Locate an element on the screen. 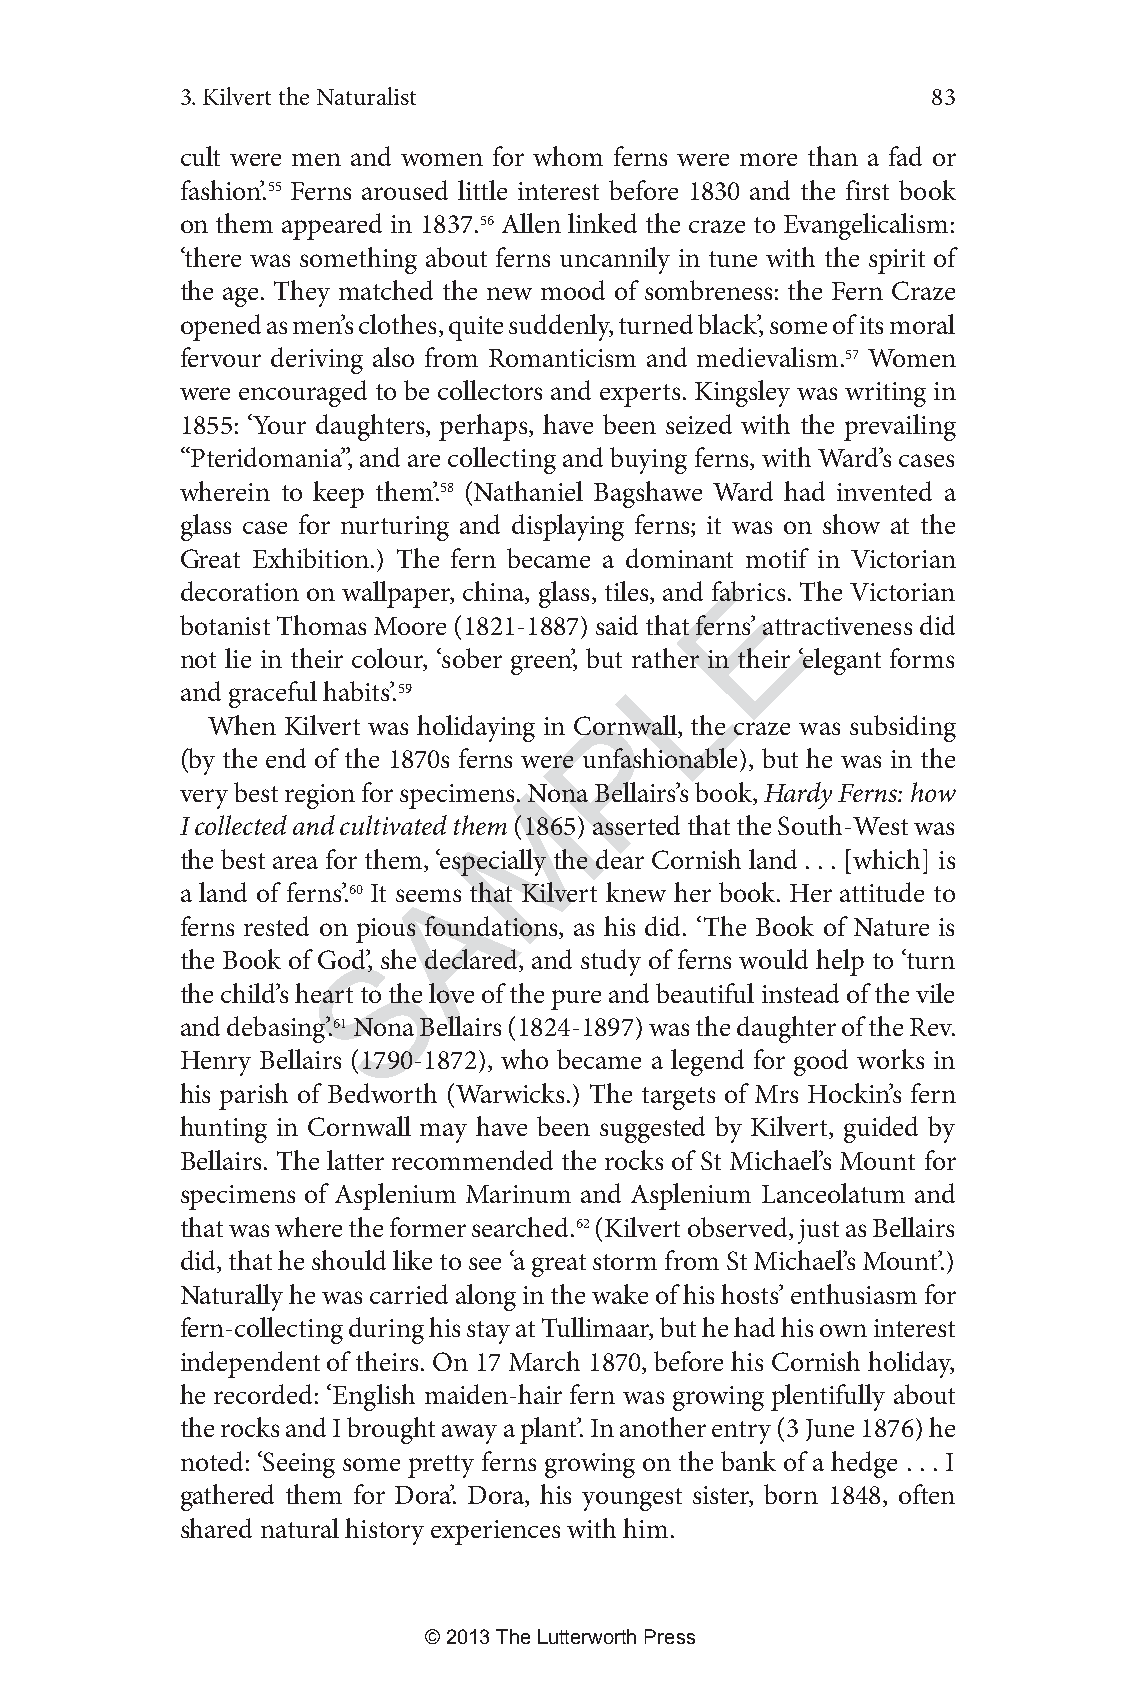  shared is located at coordinates (216, 1528).
